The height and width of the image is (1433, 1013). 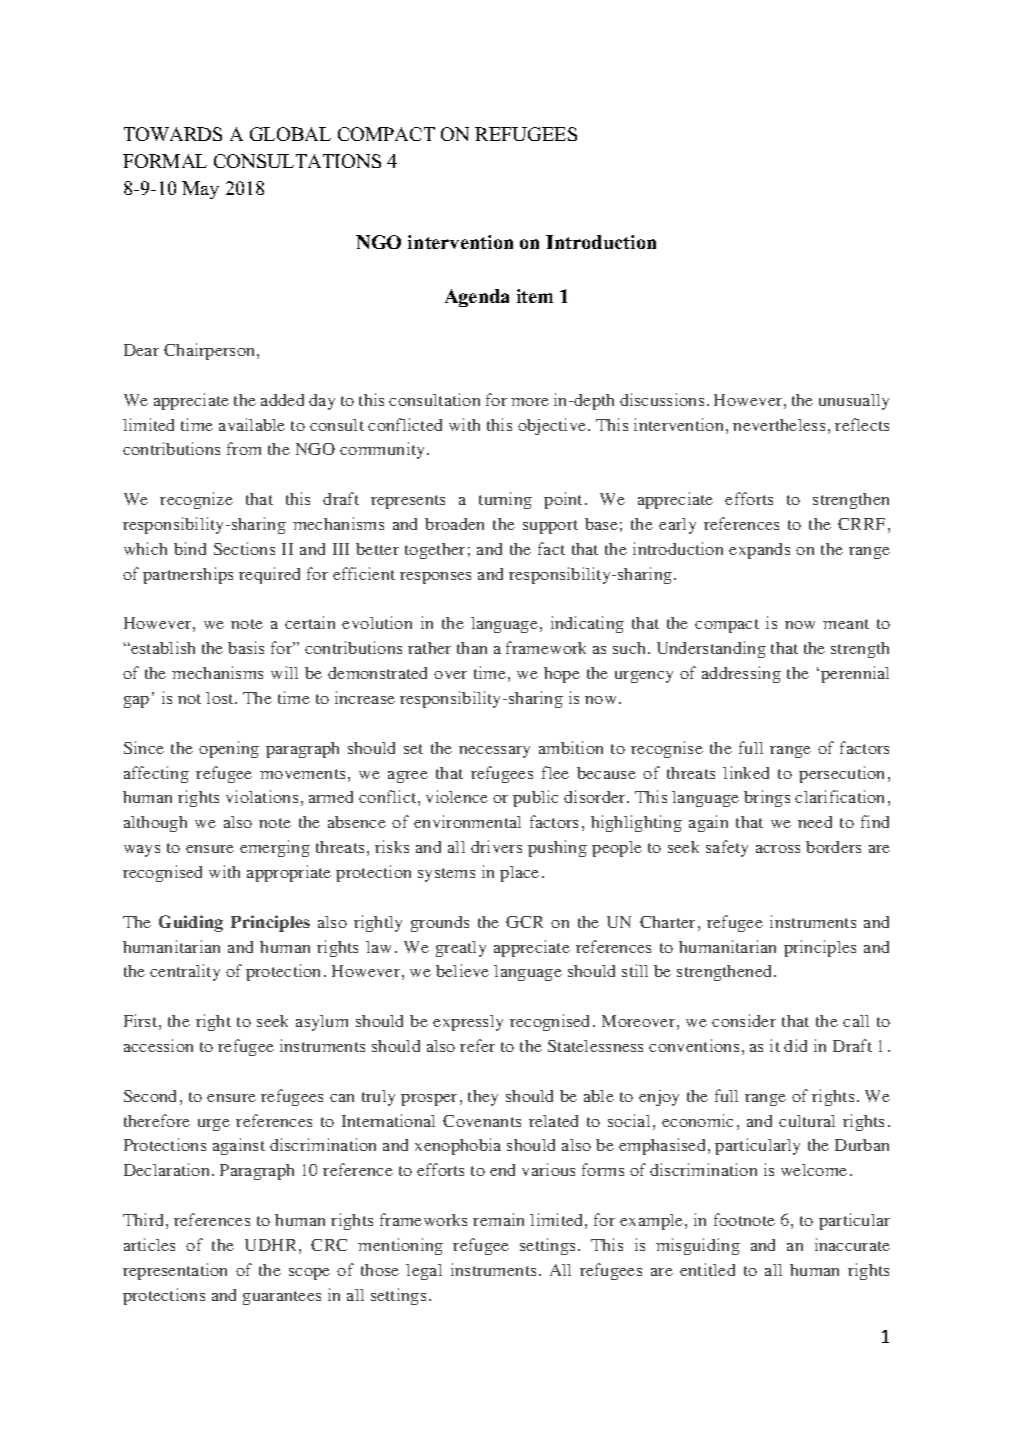 What do you see at coordinates (289, 873) in the image?
I see `appropriate` at bounding box center [289, 873].
